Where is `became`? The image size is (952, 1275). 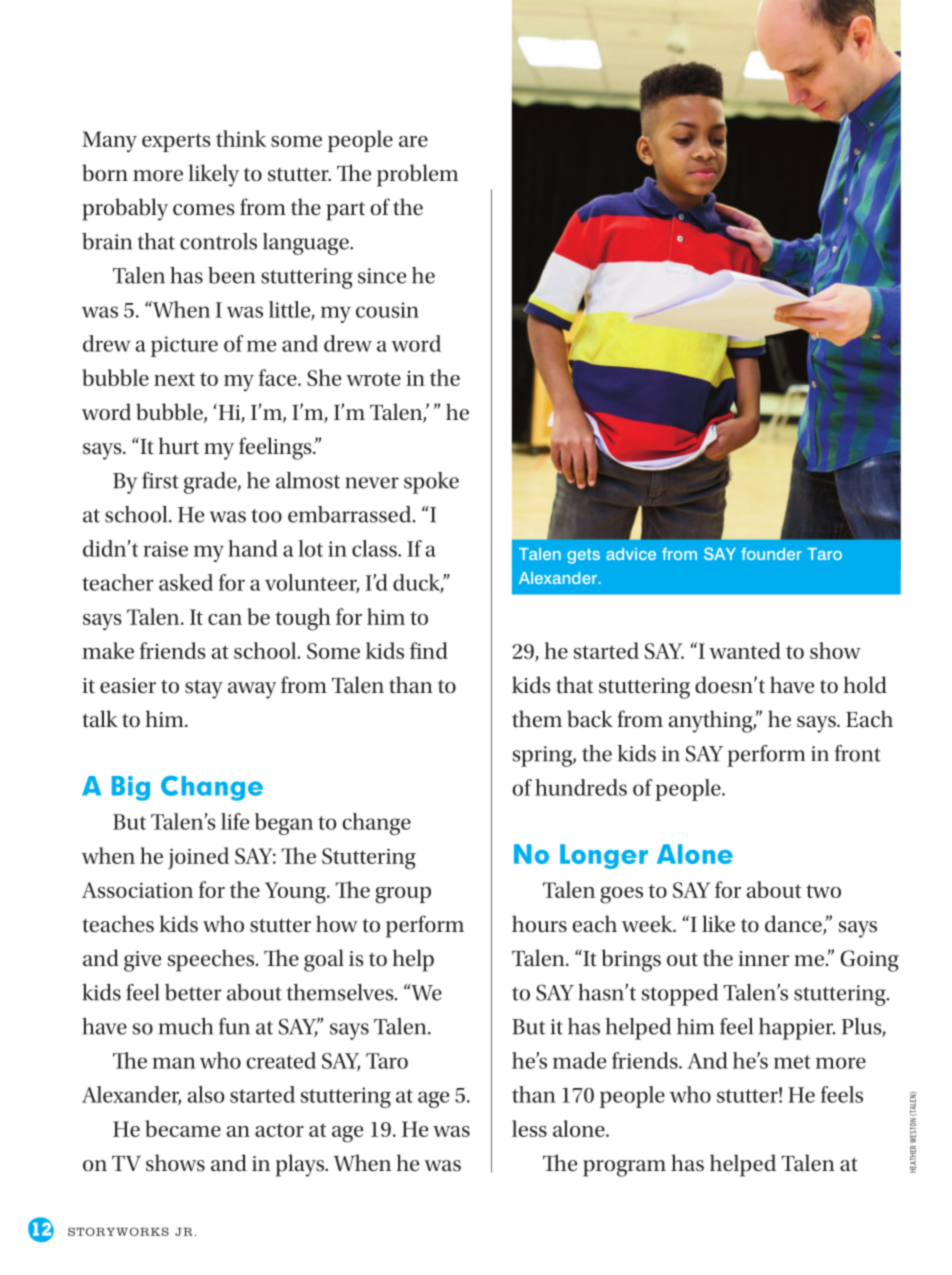
became is located at coordinates (183, 1128).
